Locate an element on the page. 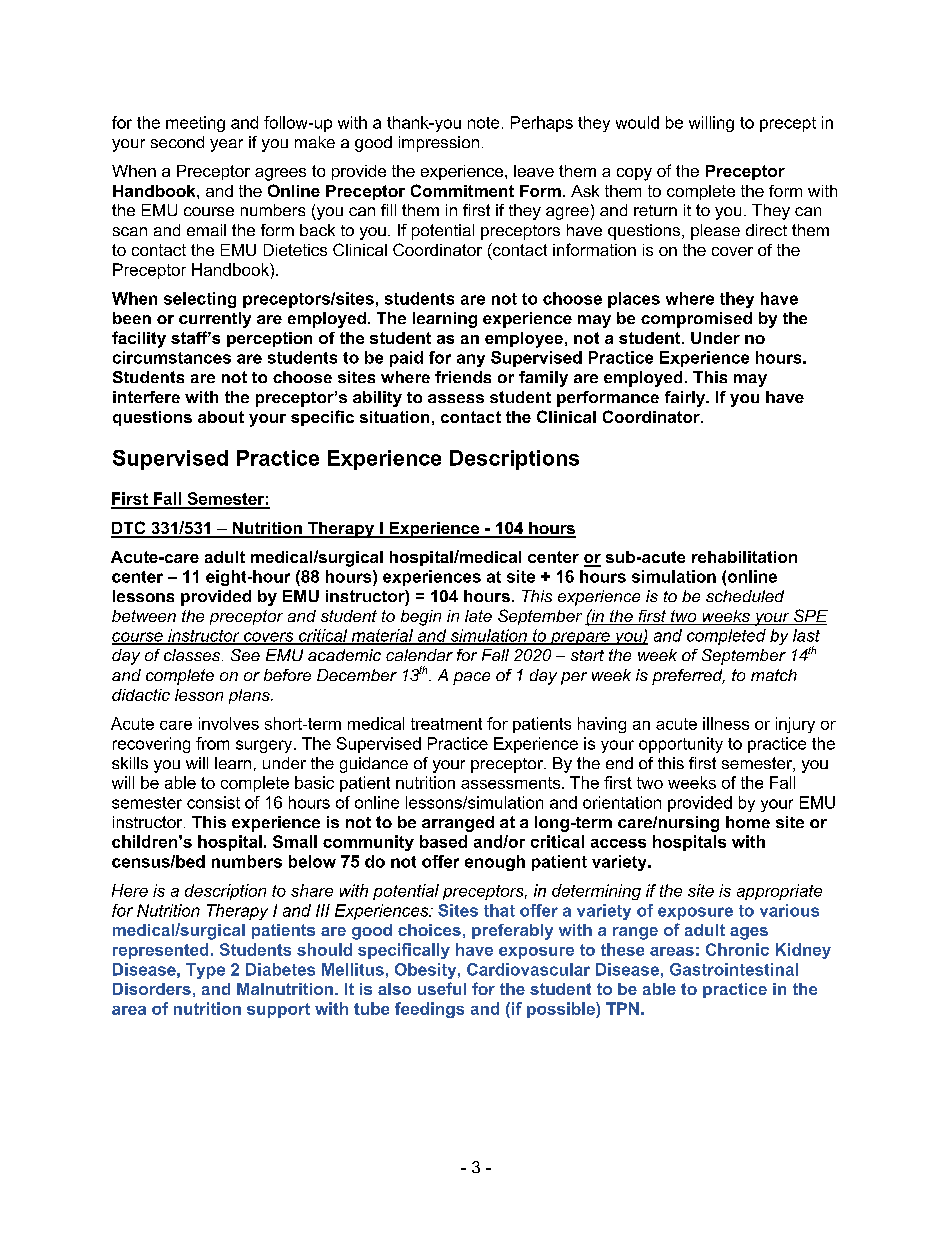  late is located at coordinates (478, 616).
